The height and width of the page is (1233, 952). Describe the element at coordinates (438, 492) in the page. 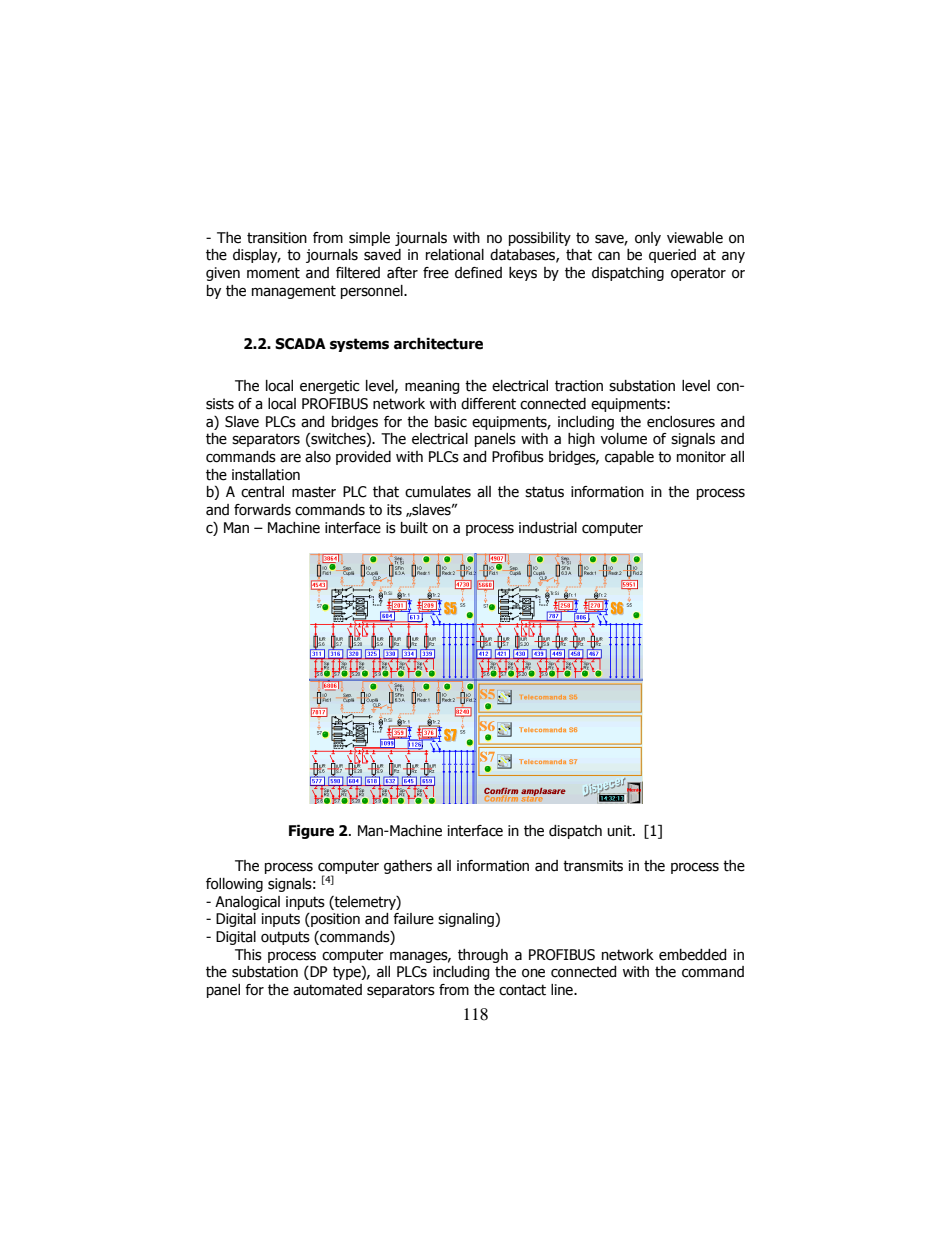

I see `cumulates` at that location.
